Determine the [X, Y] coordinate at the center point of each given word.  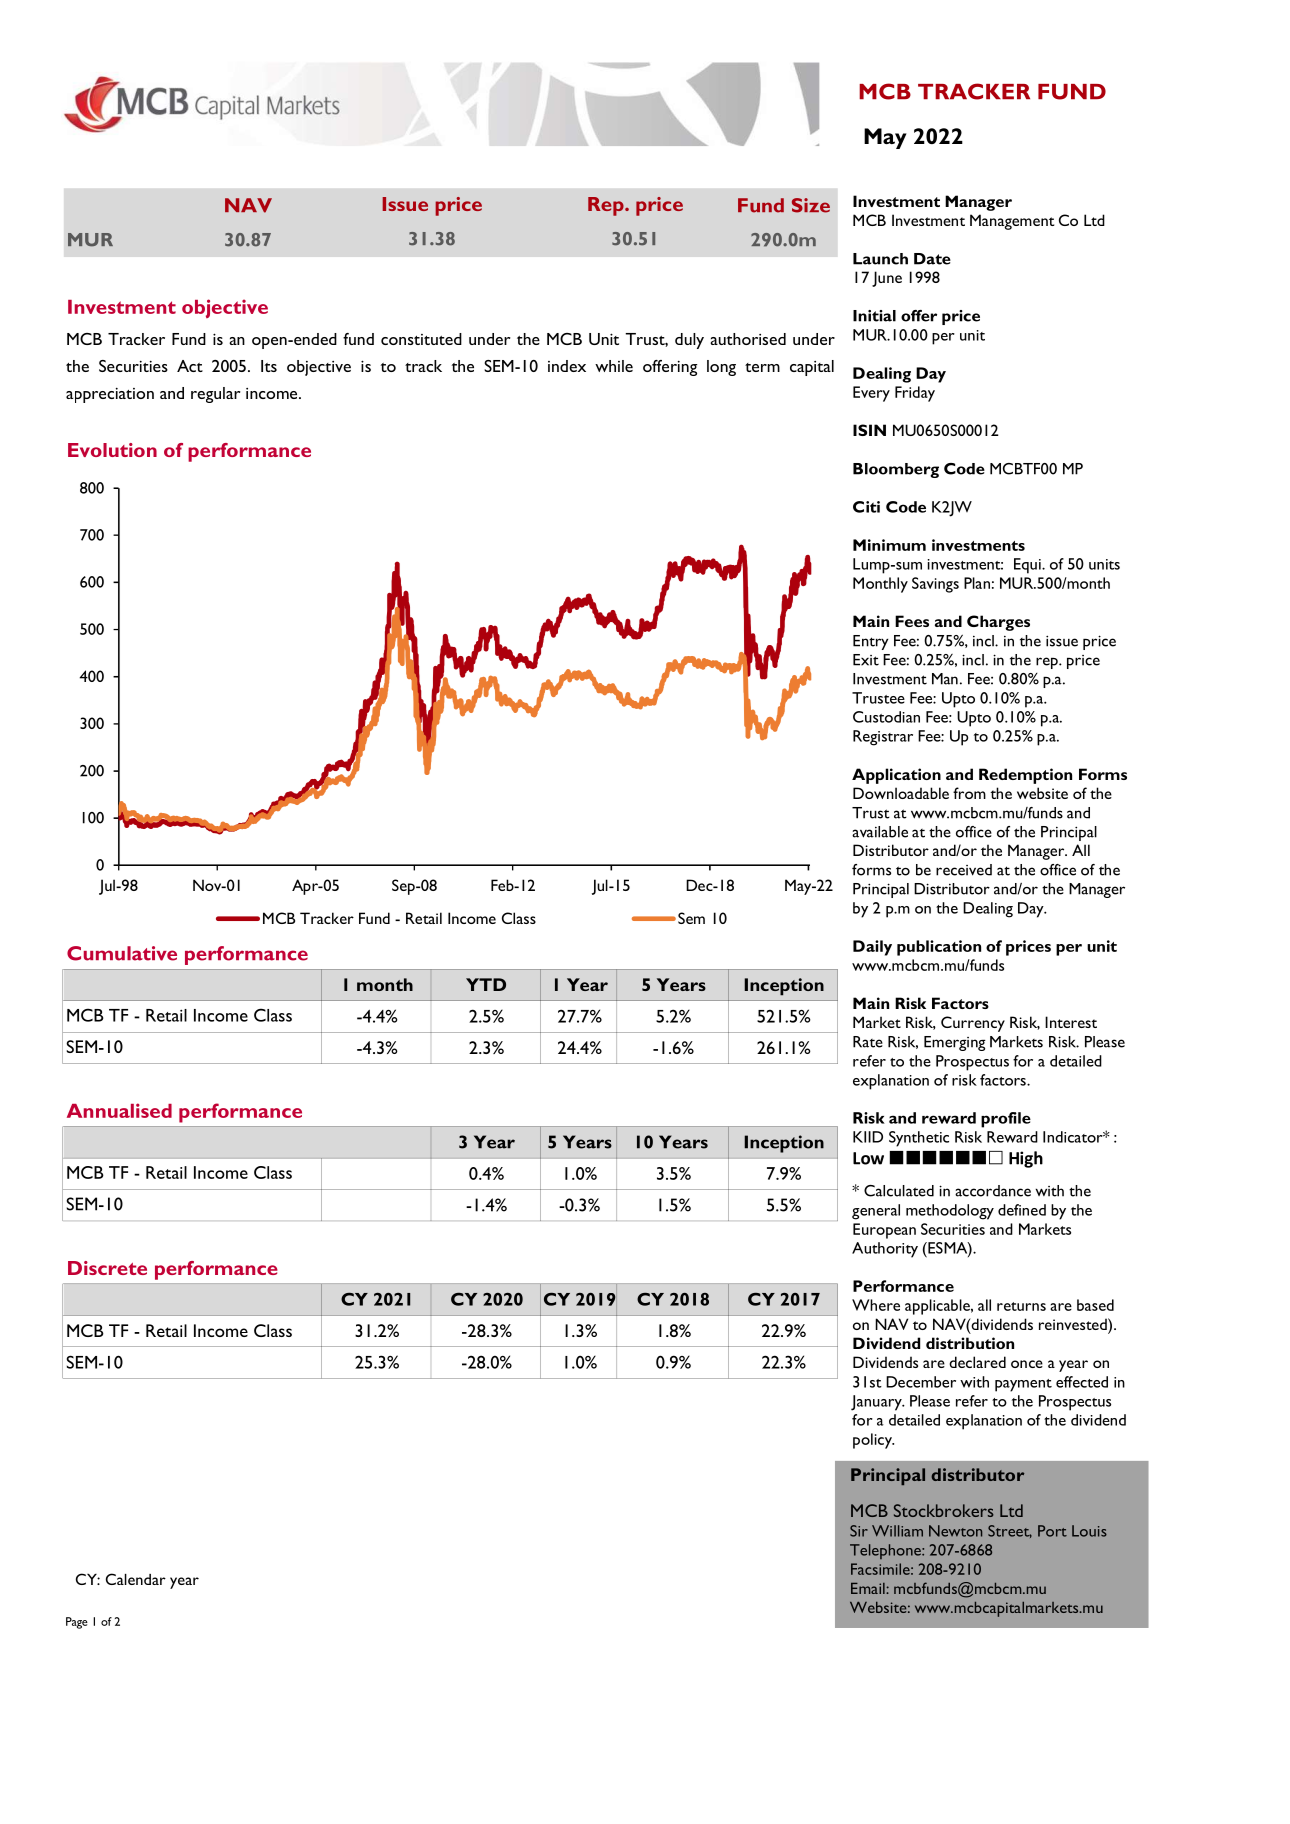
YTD [486, 984]
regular [215, 395]
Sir [859, 1531]
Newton [955, 1531]
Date [932, 259]
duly [689, 341]
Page [77, 1623]
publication [939, 948]
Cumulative [122, 953]
